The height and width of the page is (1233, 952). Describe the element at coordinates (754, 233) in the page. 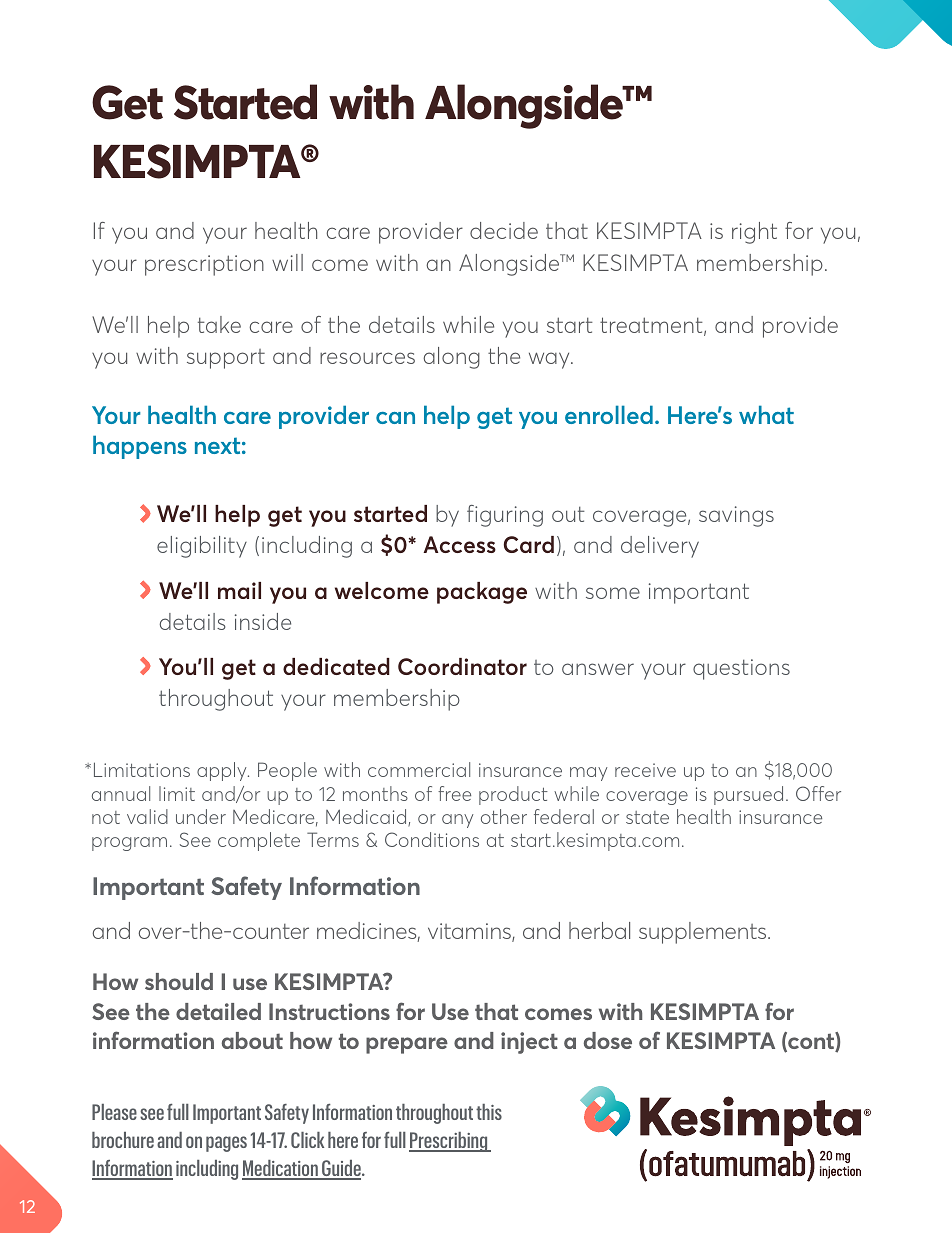

I see `right` at that location.
